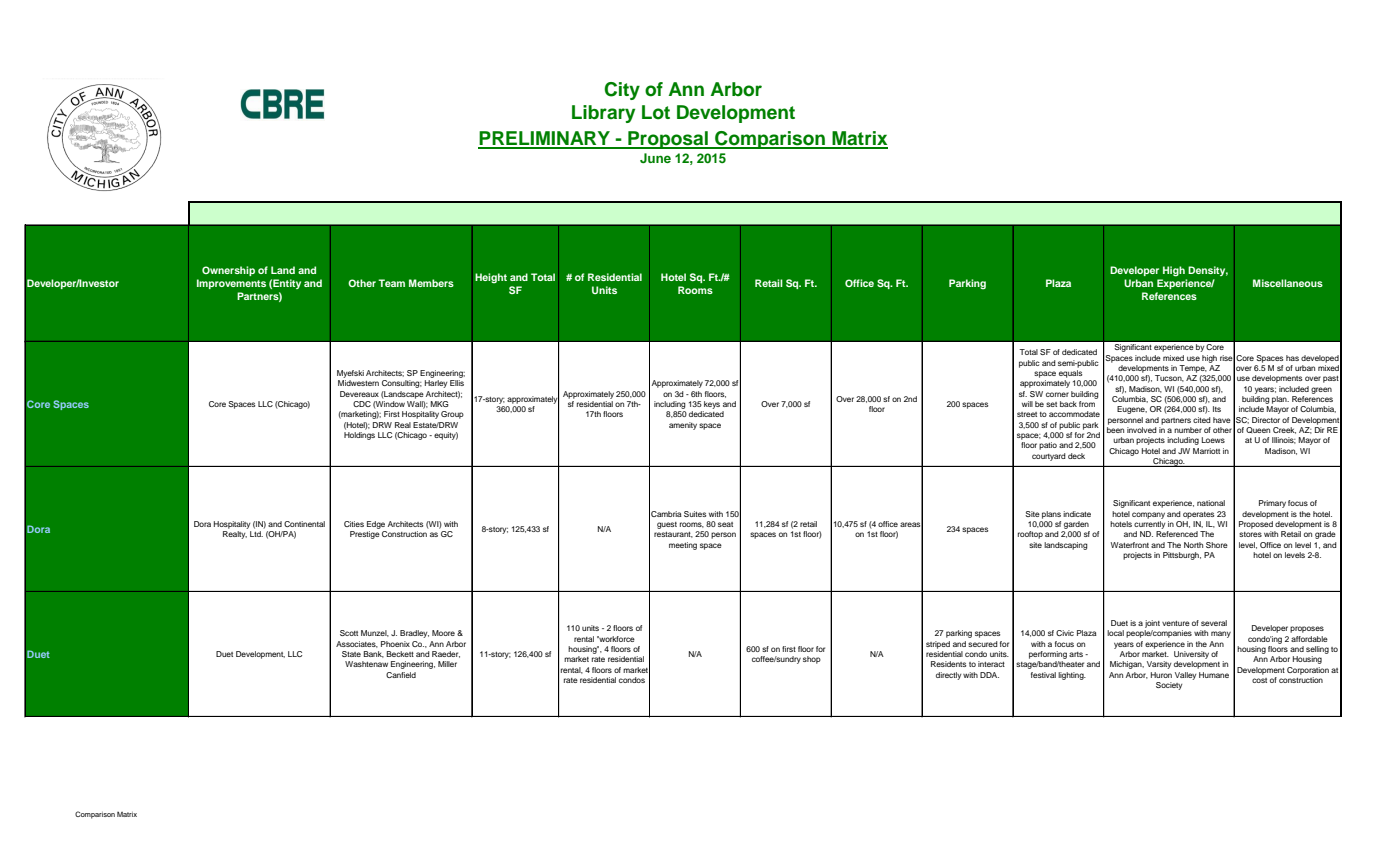 Image resolution: width=1400 pixels, height=850 pixels. I want to click on keys, so click(712, 405).
